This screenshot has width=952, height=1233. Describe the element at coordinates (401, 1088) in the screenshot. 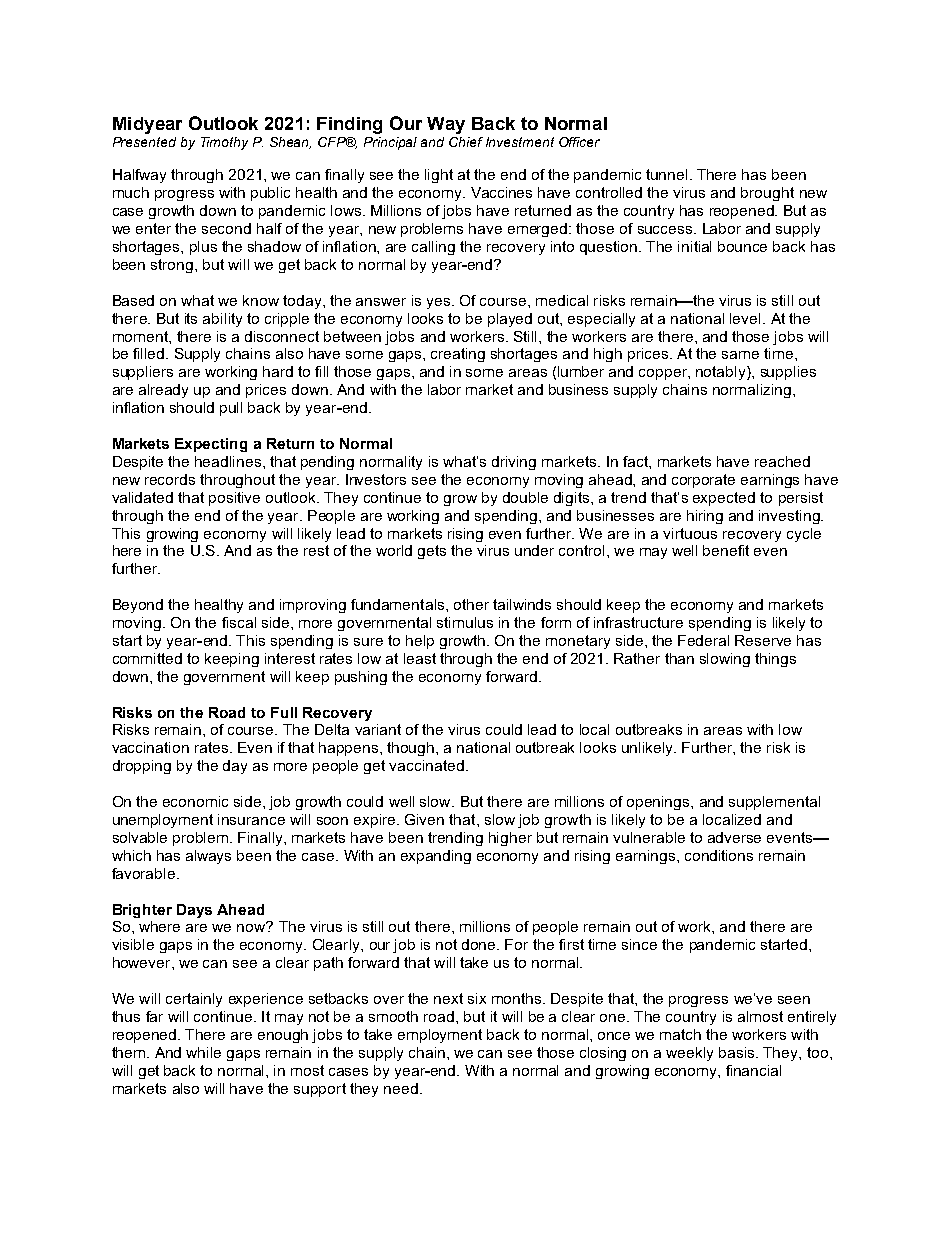

I see `need` at that location.
